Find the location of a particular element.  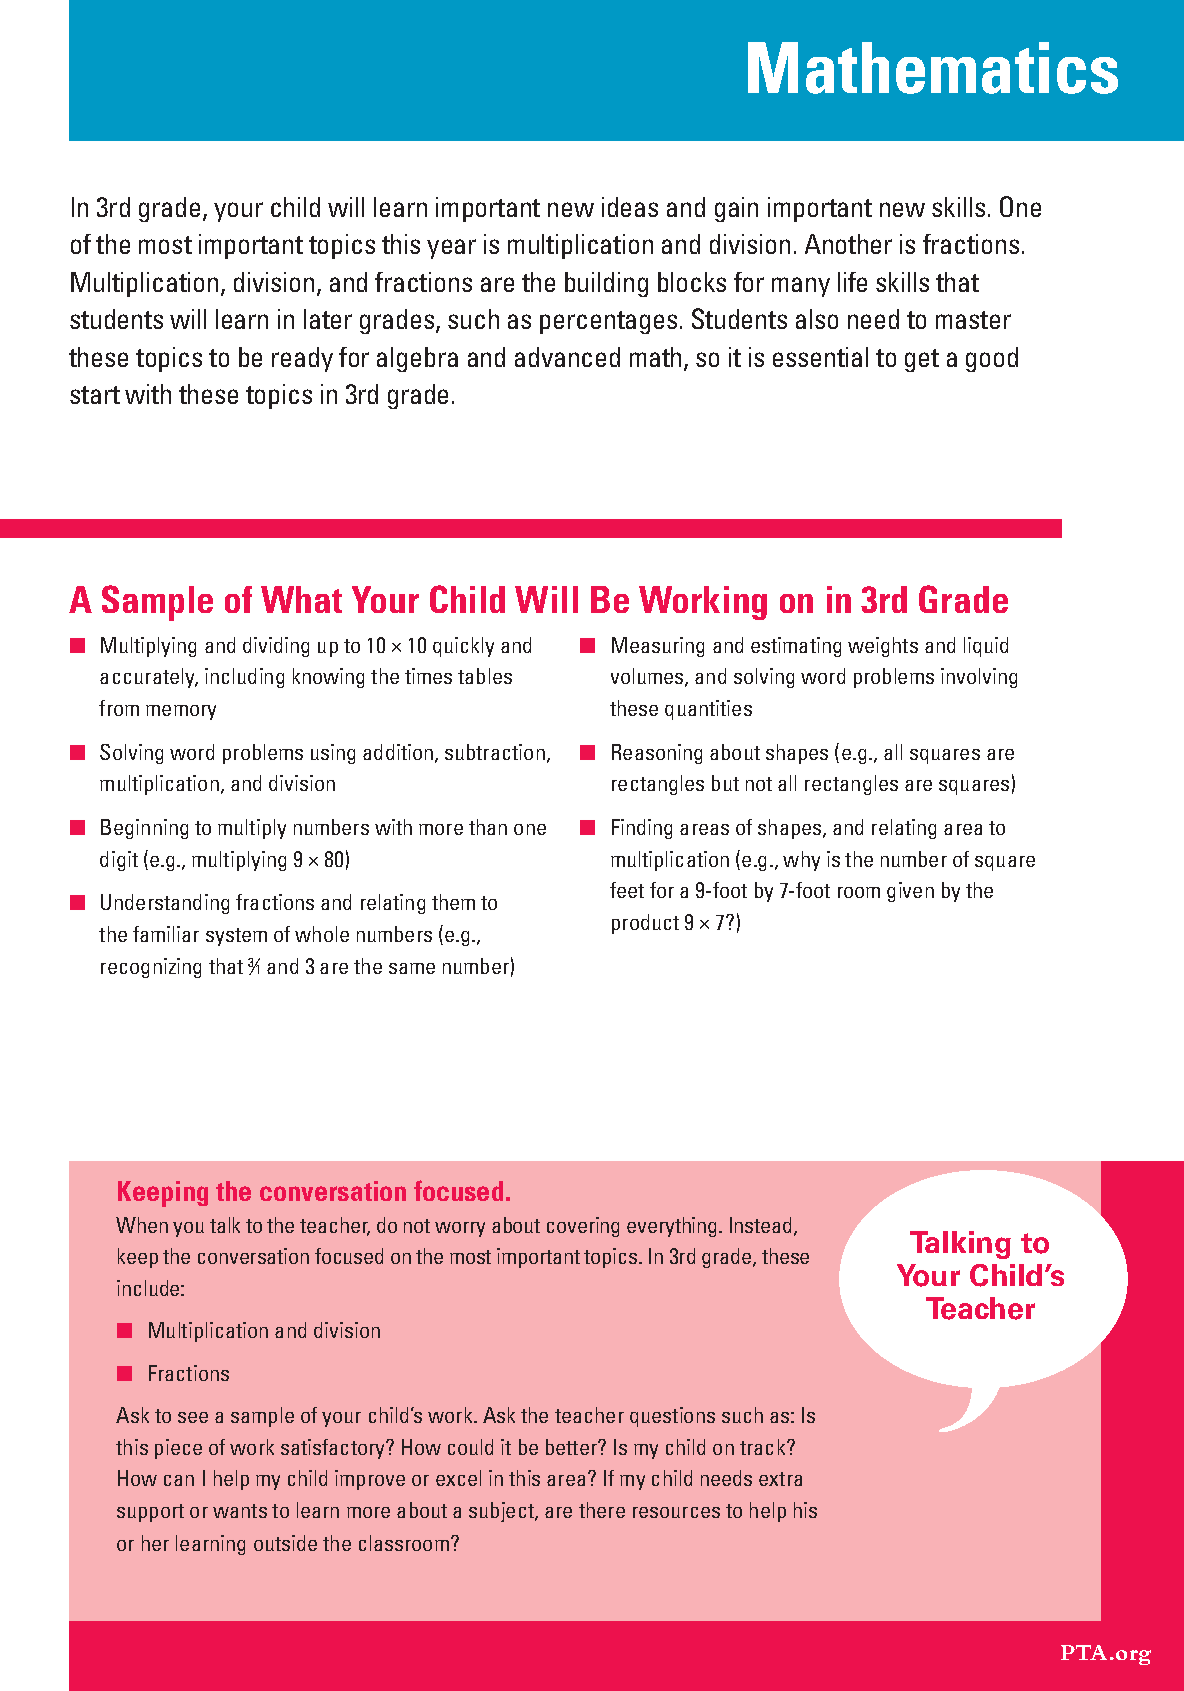

What is located at coordinates (301, 599).
